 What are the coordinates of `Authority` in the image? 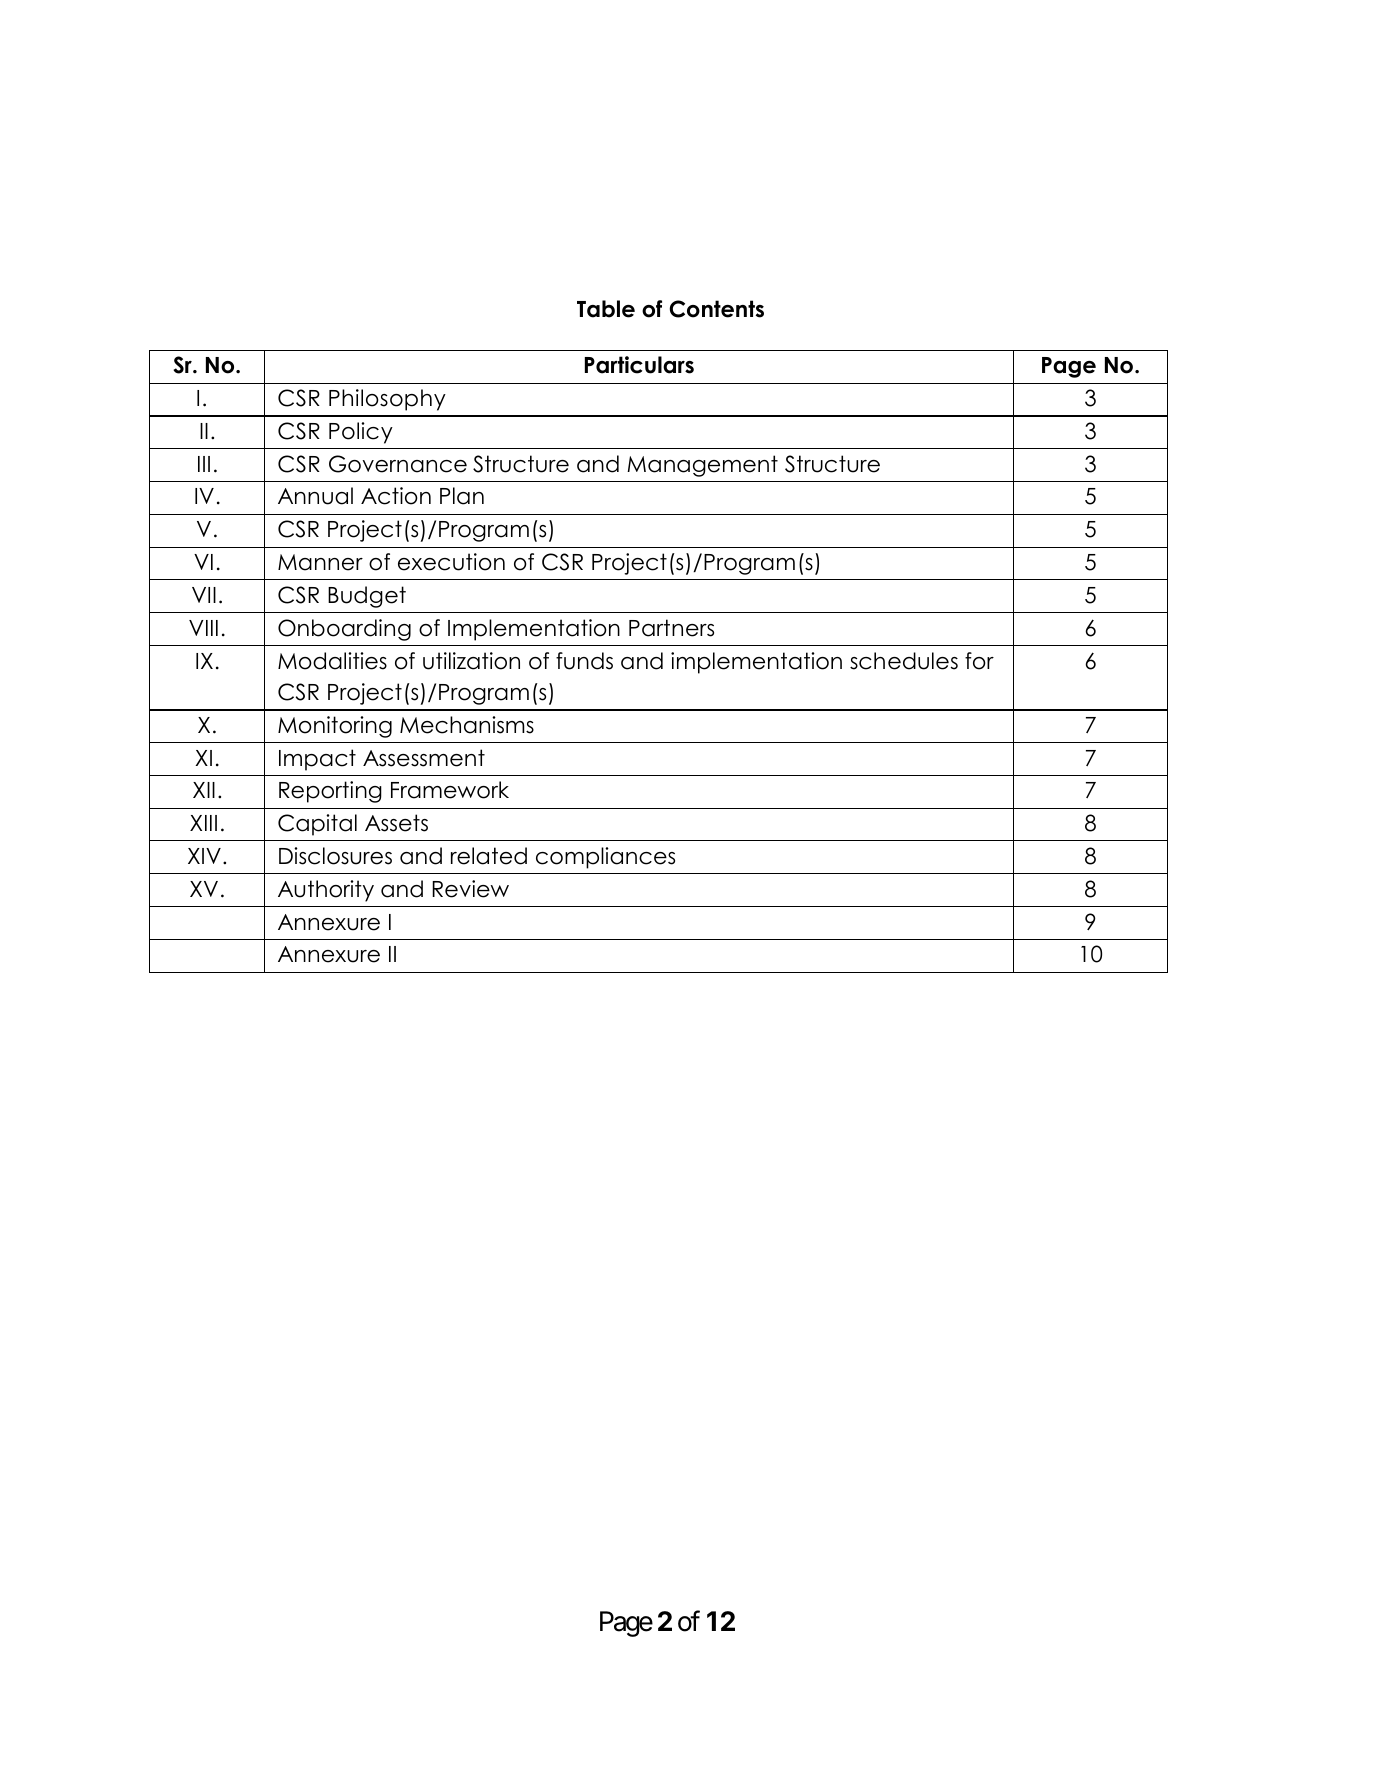 It's located at (326, 891).
